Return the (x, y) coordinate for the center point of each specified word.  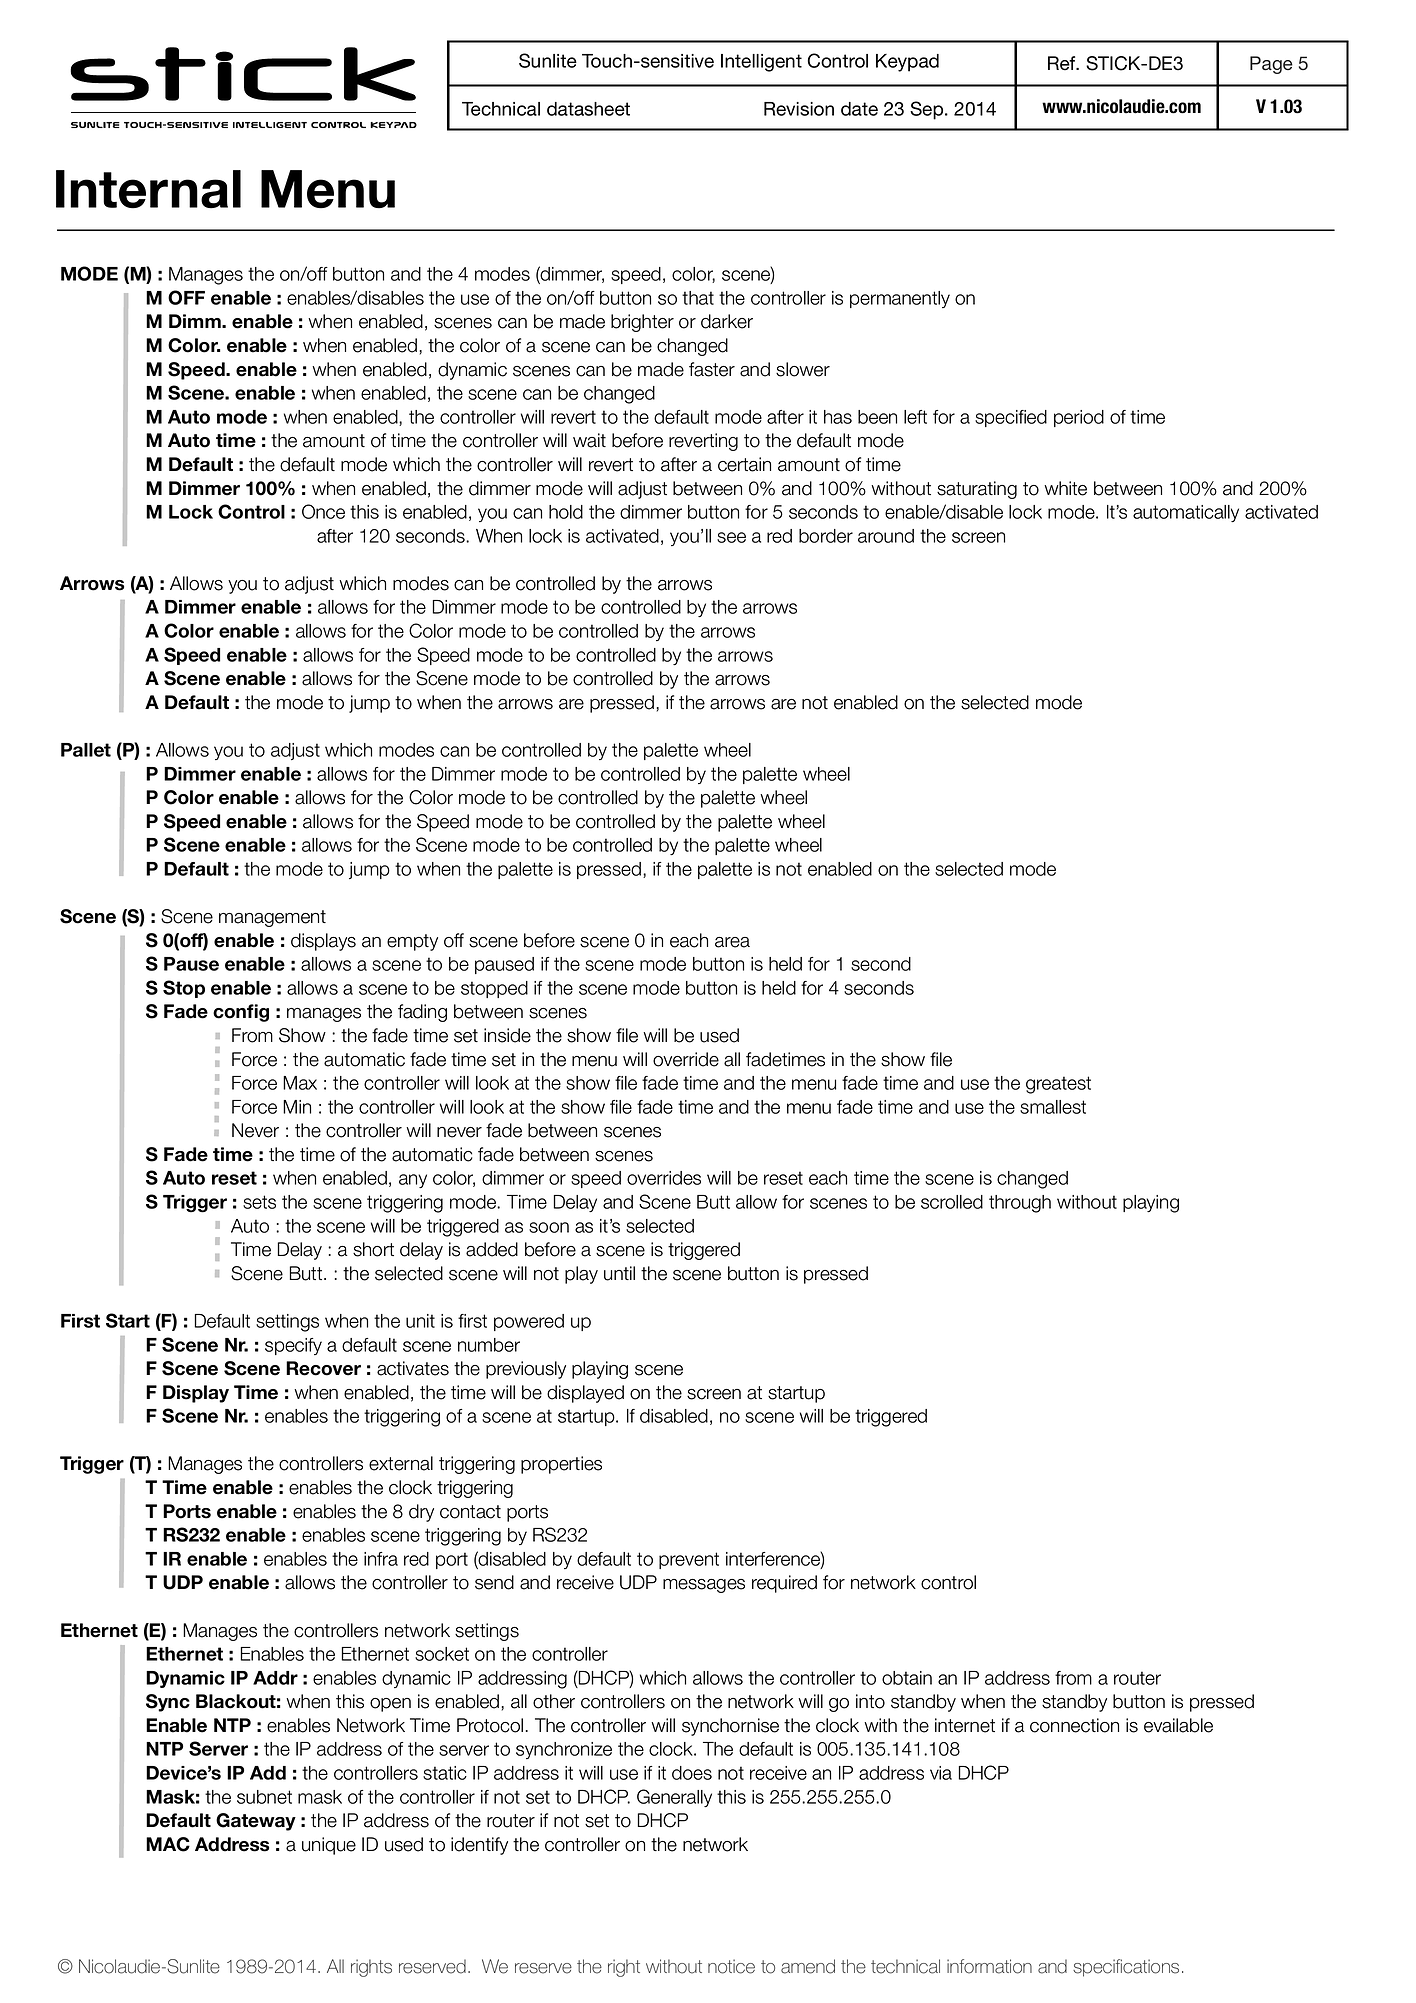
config (241, 1013)
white (1065, 488)
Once (323, 511)
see (731, 537)
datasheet (588, 109)
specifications (1126, 1968)
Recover (323, 1368)
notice (731, 1966)
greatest (1058, 1085)
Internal (148, 189)
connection (1074, 1725)
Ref (1063, 63)
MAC (168, 1844)
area (732, 942)
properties (561, 1465)
